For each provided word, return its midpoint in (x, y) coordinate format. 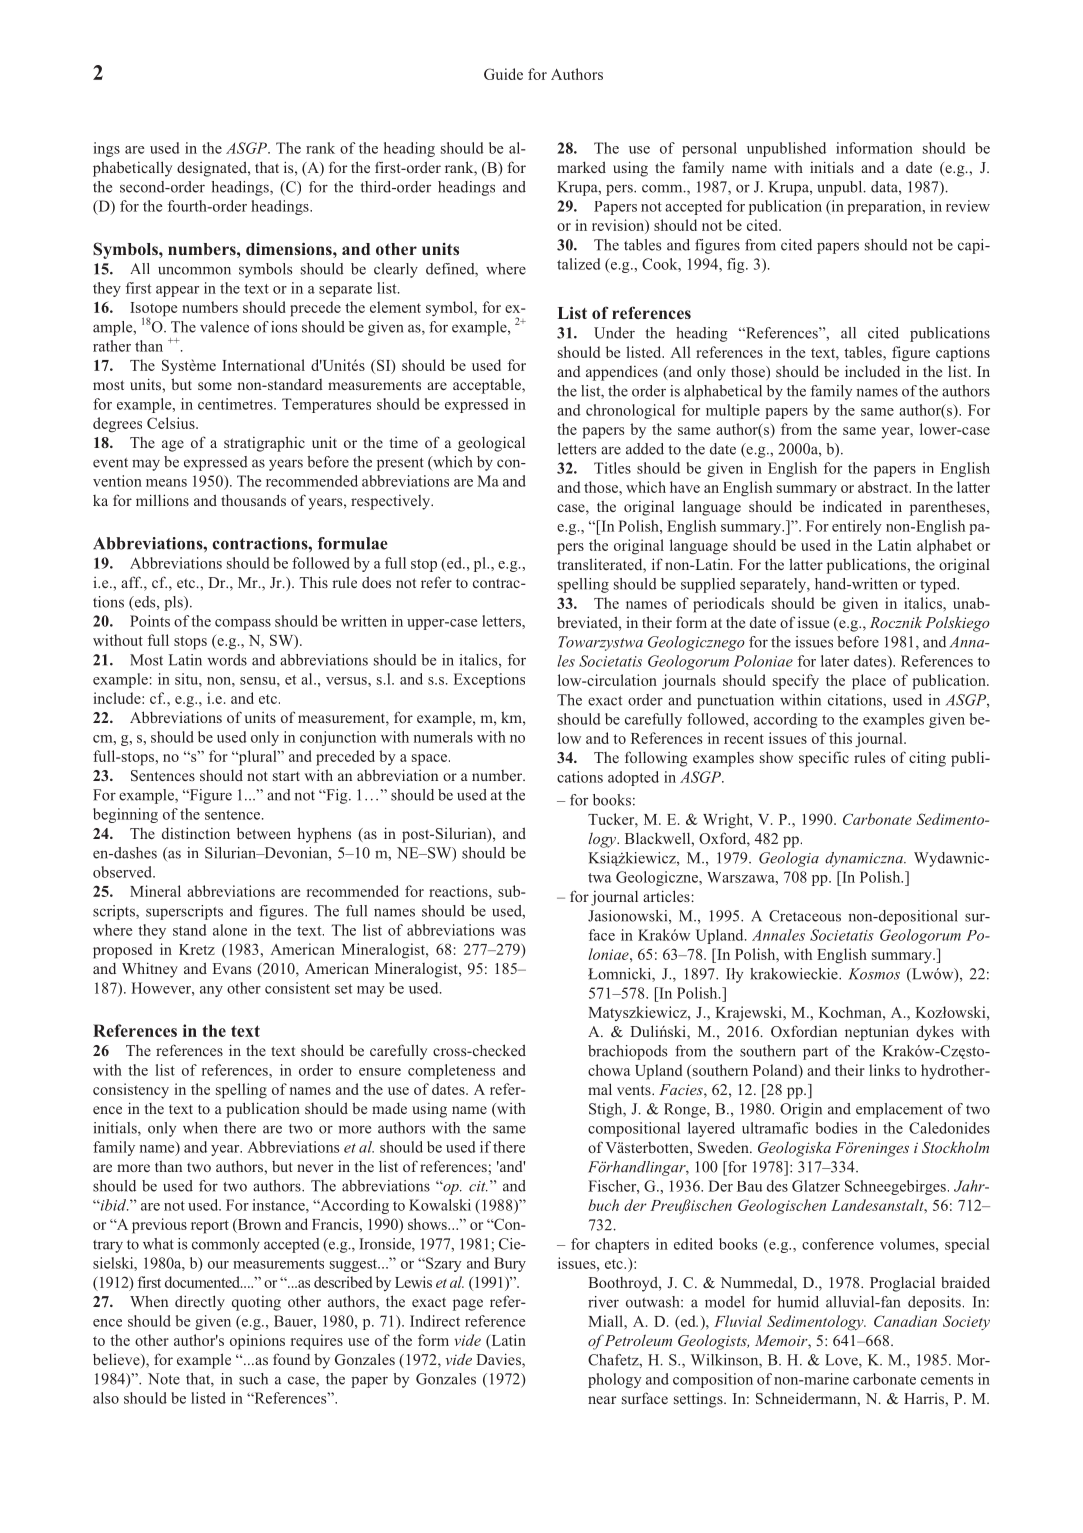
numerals (443, 737)
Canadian (905, 1321)
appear (177, 291)
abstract (884, 487)
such (253, 1379)
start (286, 776)
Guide (503, 74)
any (211, 991)
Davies (499, 1360)
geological (491, 444)
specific (824, 759)
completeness (451, 1071)
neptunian (877, 1033)
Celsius (172, 423)
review (968, 206)
